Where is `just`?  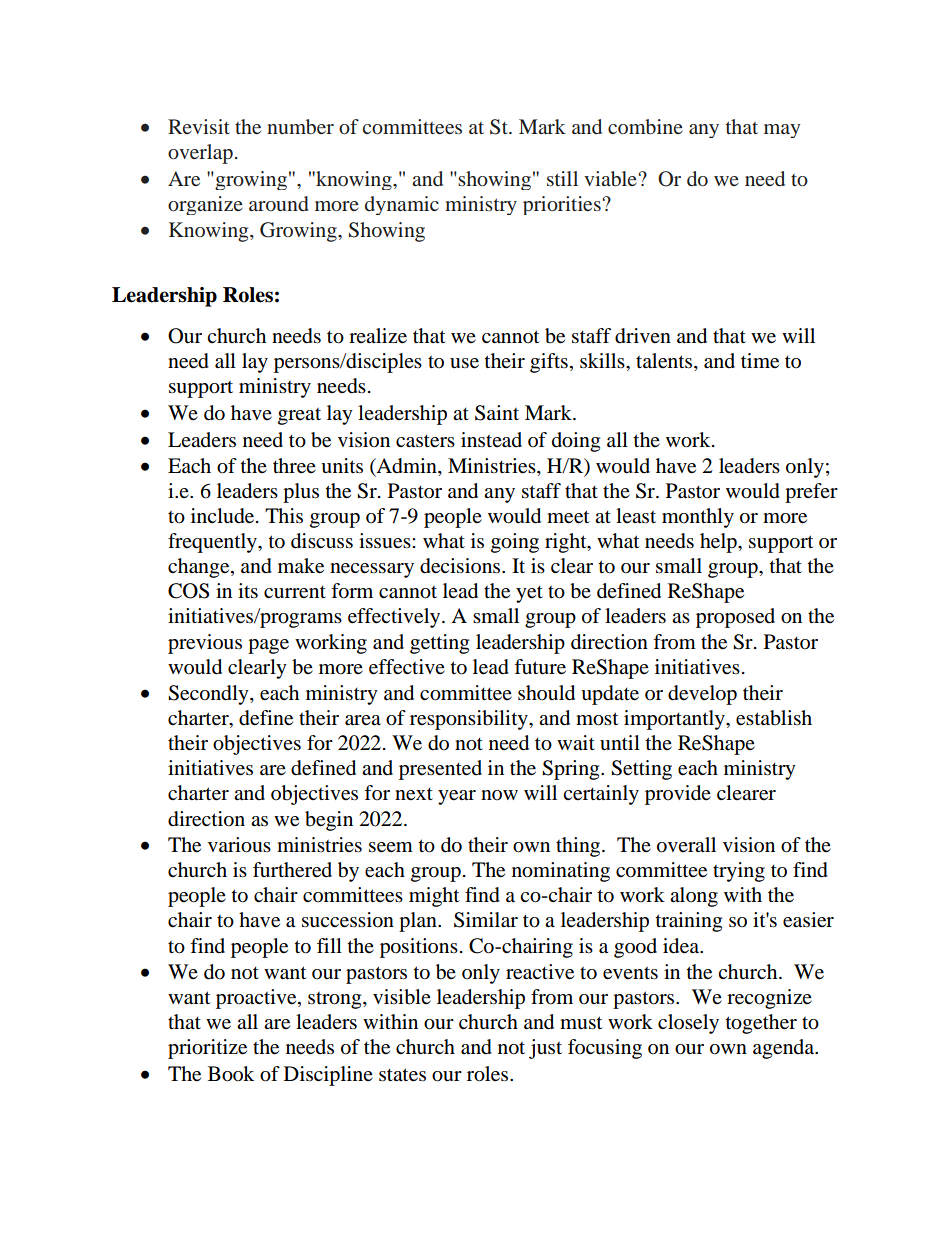 just is located at coordinates (545, 1049).
